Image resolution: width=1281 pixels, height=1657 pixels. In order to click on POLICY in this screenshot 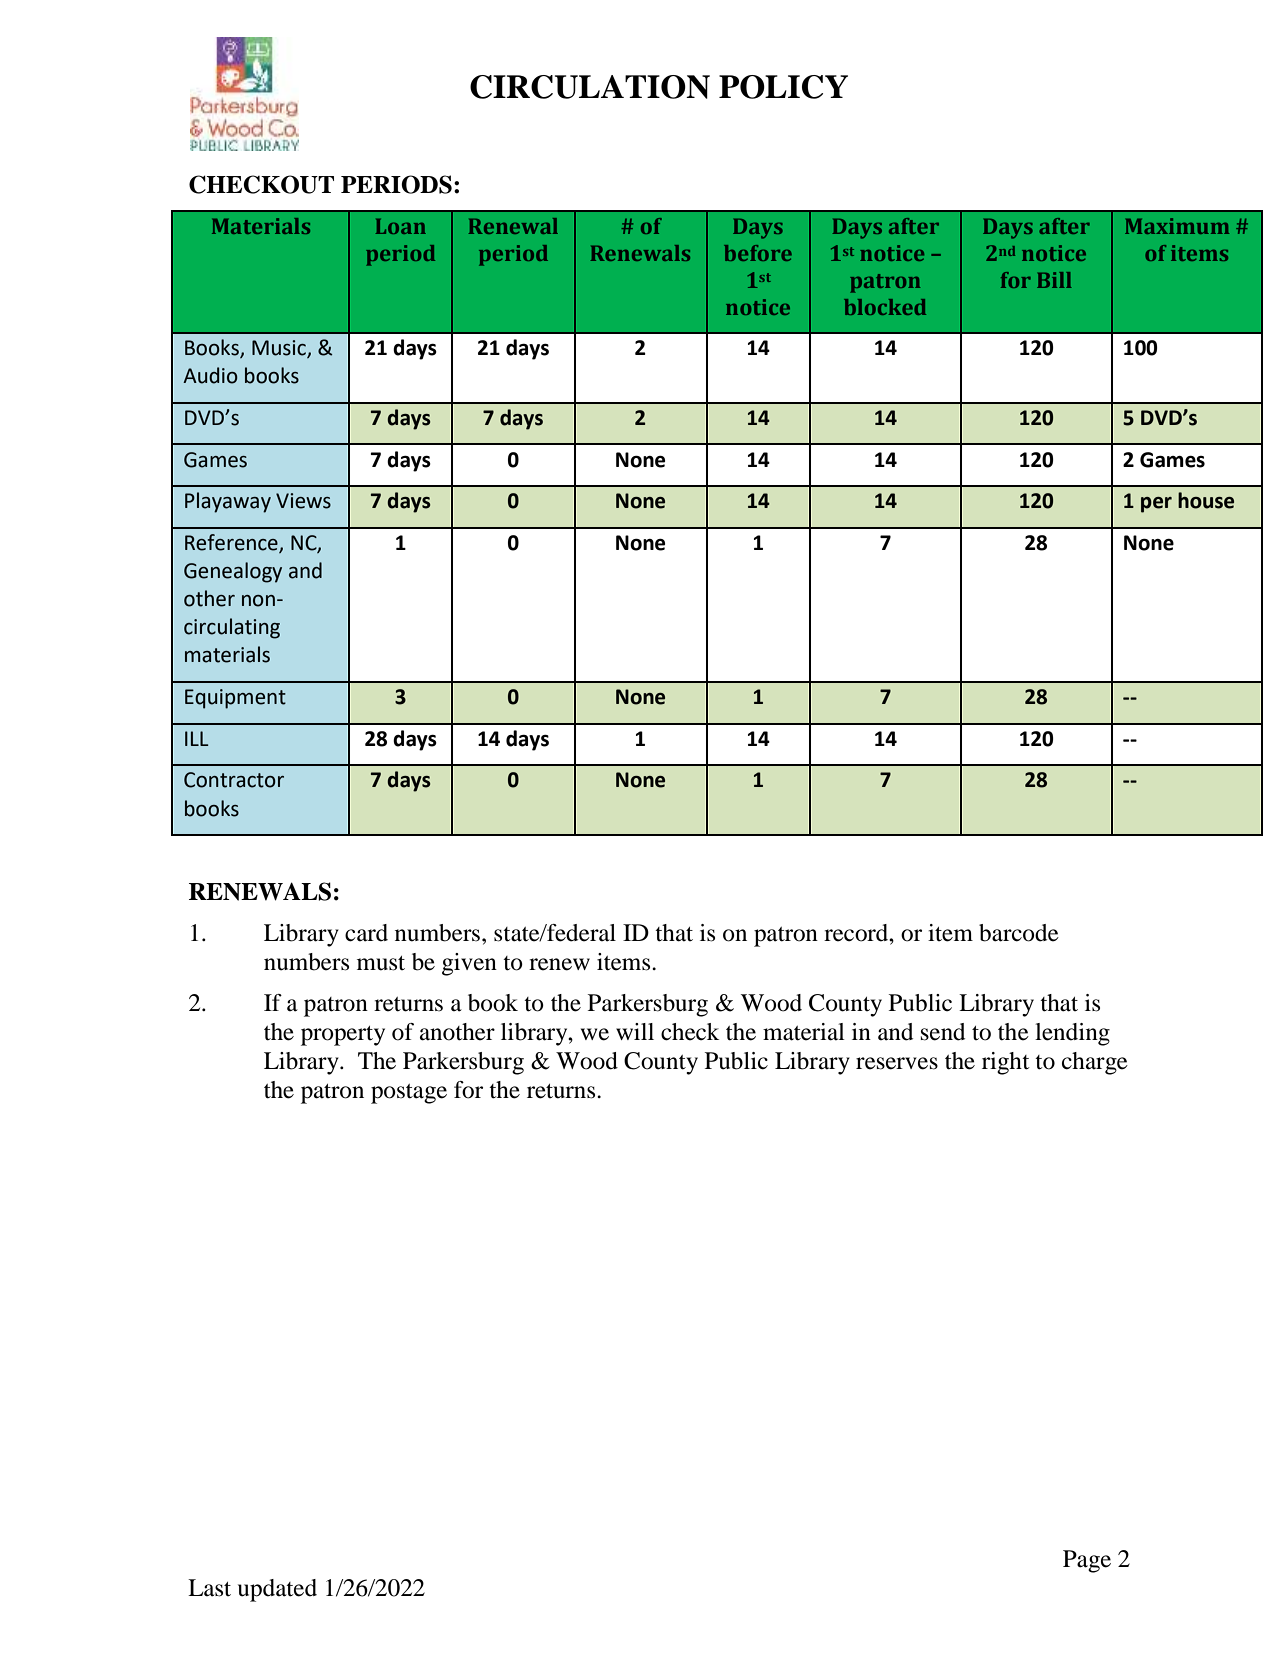, I will do `click(783, 87)`.
